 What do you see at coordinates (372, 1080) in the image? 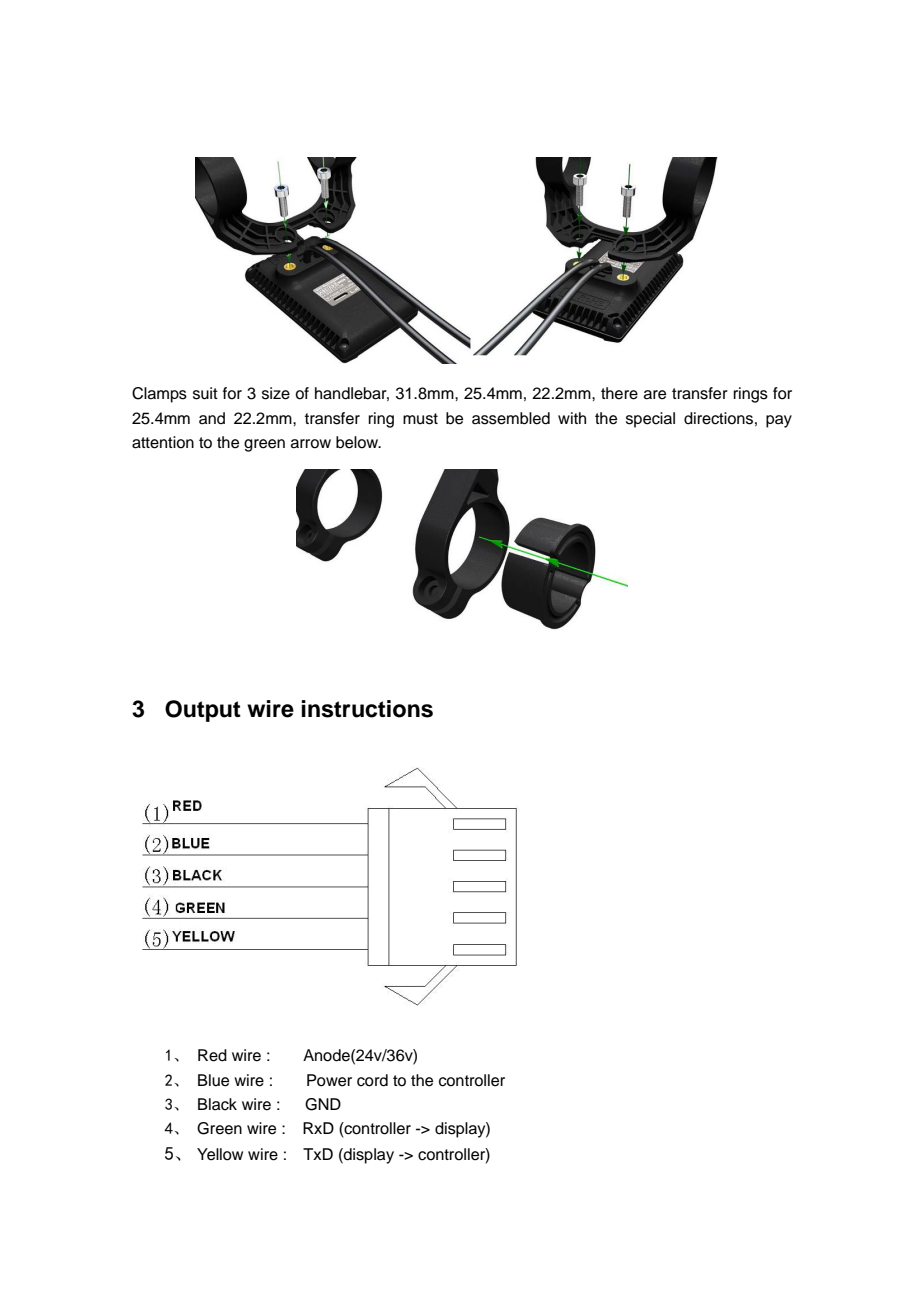
I see `cord` at bounding box center [372, 1080].
